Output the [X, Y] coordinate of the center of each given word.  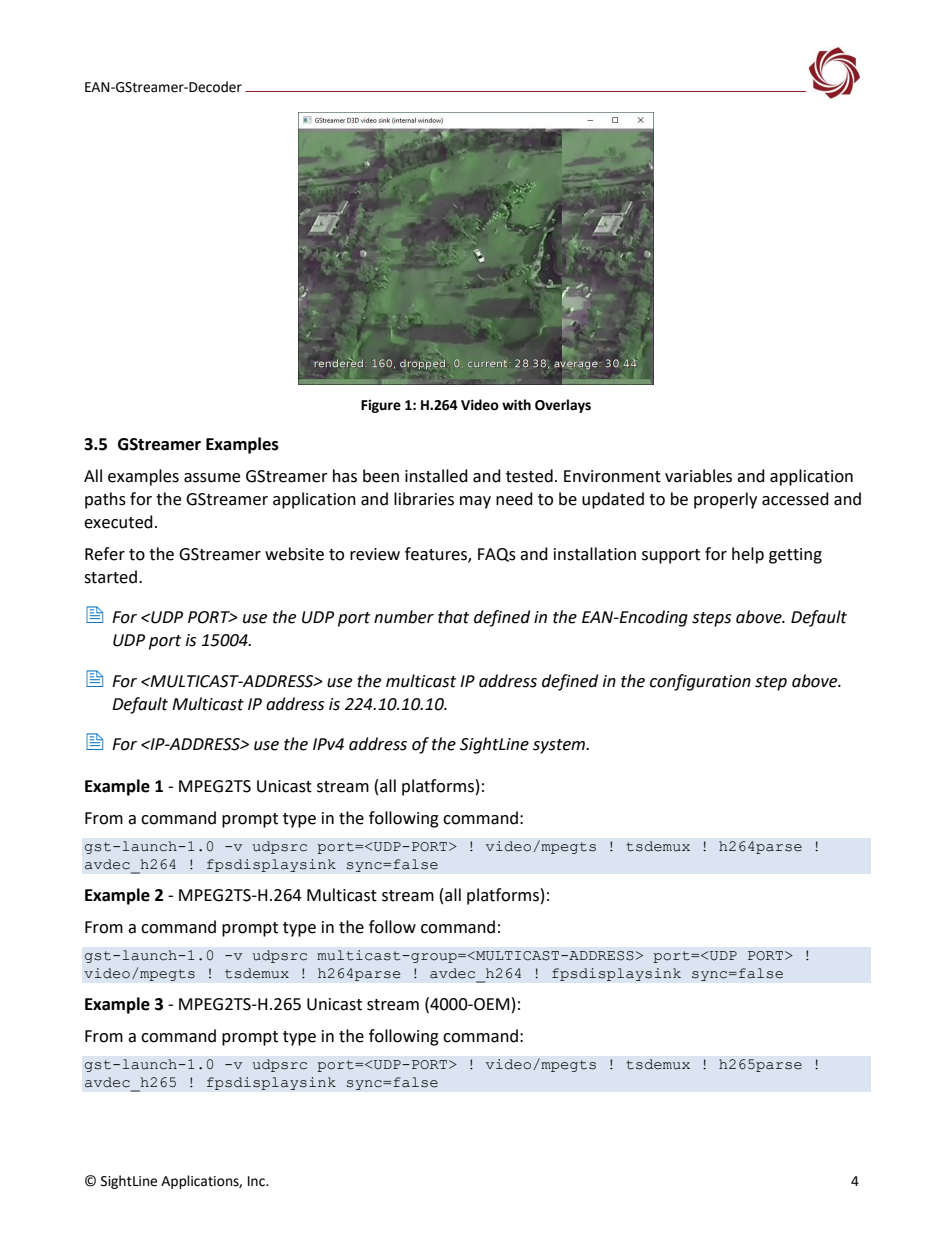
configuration [700, 682]
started [110, 577]
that [453, 617]
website [294, 554]
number [404, 617]
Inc [257, 1181]
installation [595, 554]
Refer [105, 554]
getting [795, 556]
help [748, 555]
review [375, 554]
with [516, 405]
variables [698, 476]
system [560, 746]
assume [212, 478]
